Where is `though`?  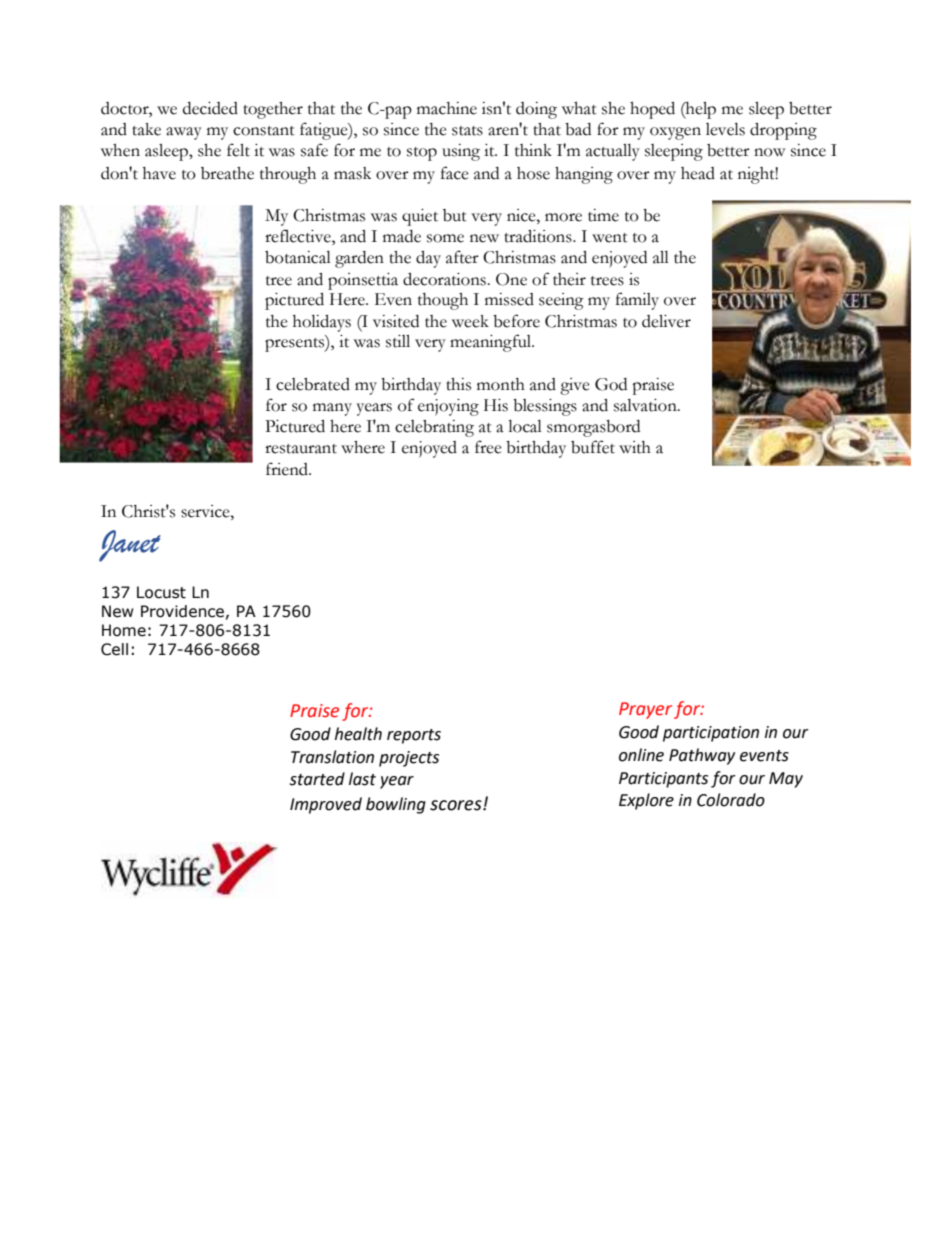
though is located at coordinates (443, 301).
